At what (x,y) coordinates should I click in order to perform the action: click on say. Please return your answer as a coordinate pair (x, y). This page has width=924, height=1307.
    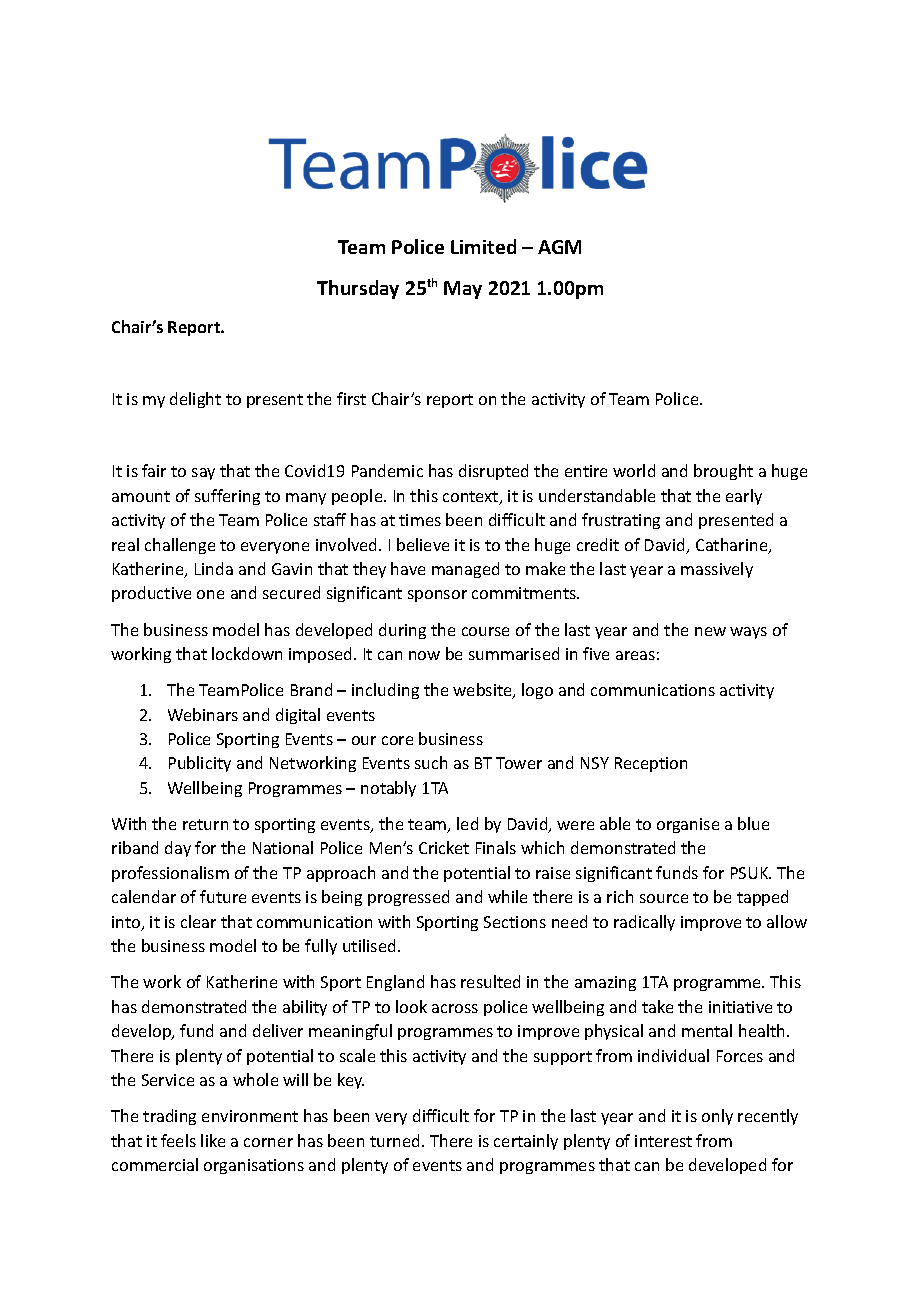
    Looking at the image, I should click on (203, 474).
